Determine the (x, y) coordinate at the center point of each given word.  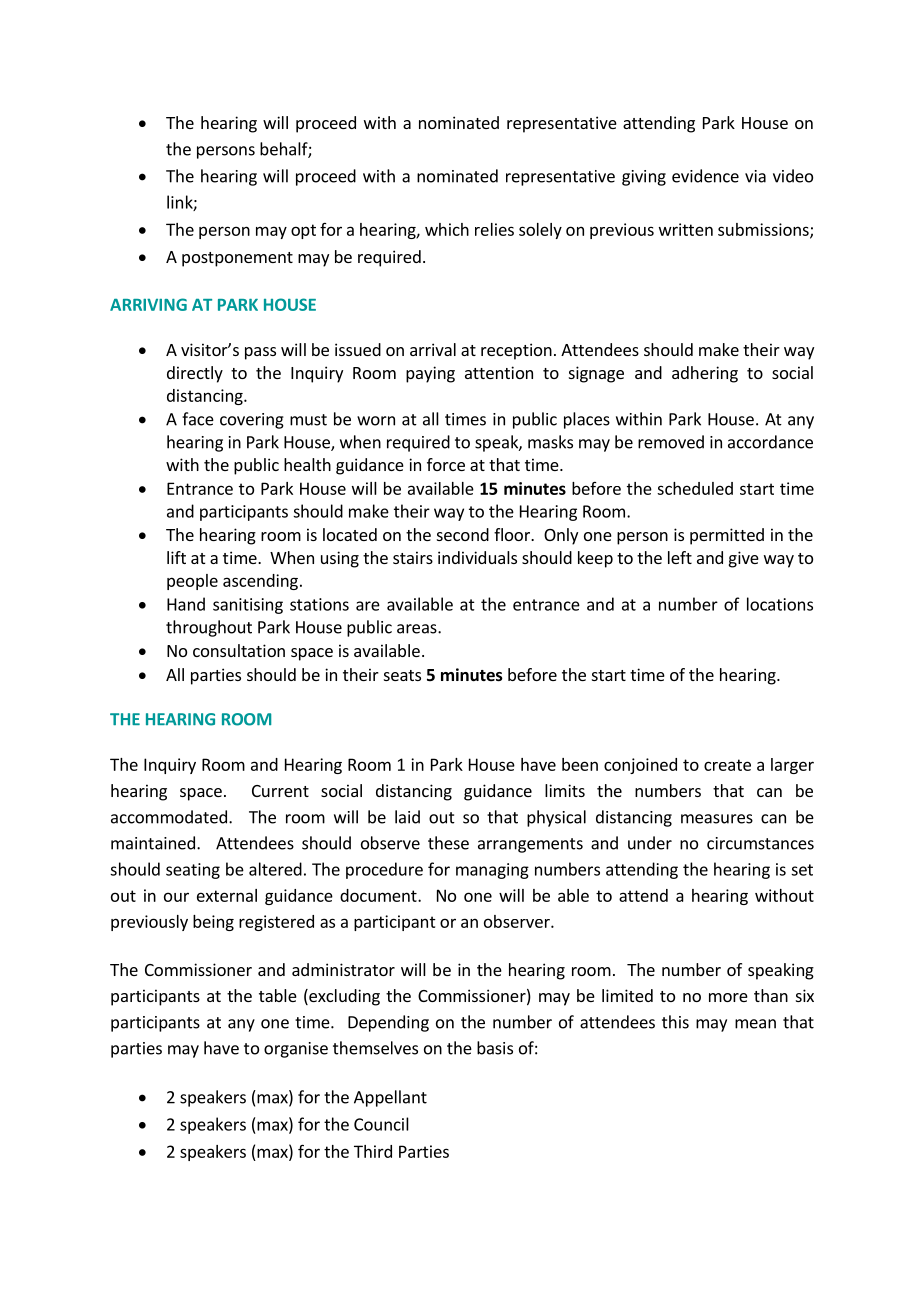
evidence (705, 176)
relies (494, 229)
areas (418, 629)
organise (296, 1050)
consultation (239, 650)
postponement (237, 259)
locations (780, 604)
